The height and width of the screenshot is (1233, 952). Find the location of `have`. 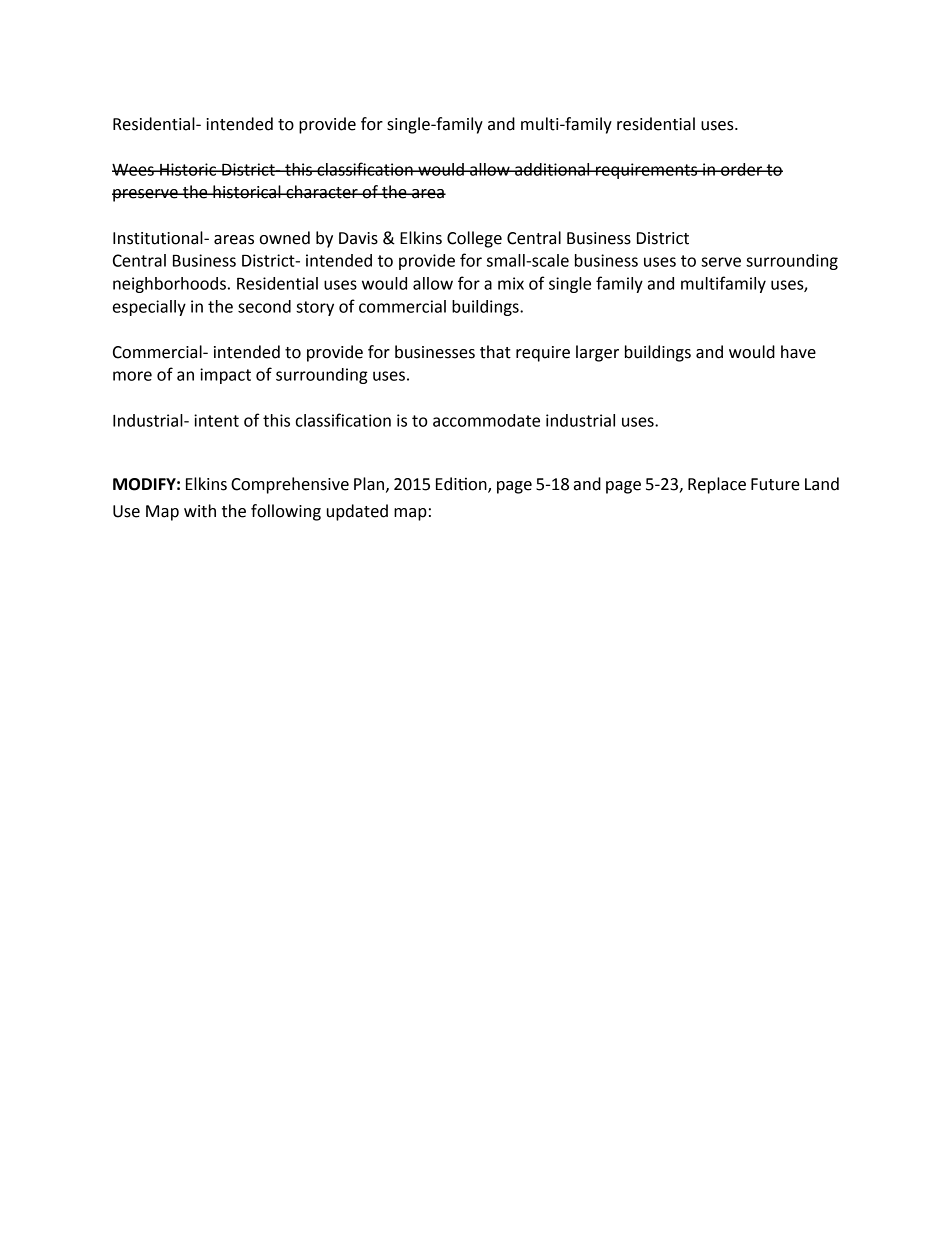

have is located at coordinates (798, 352).
